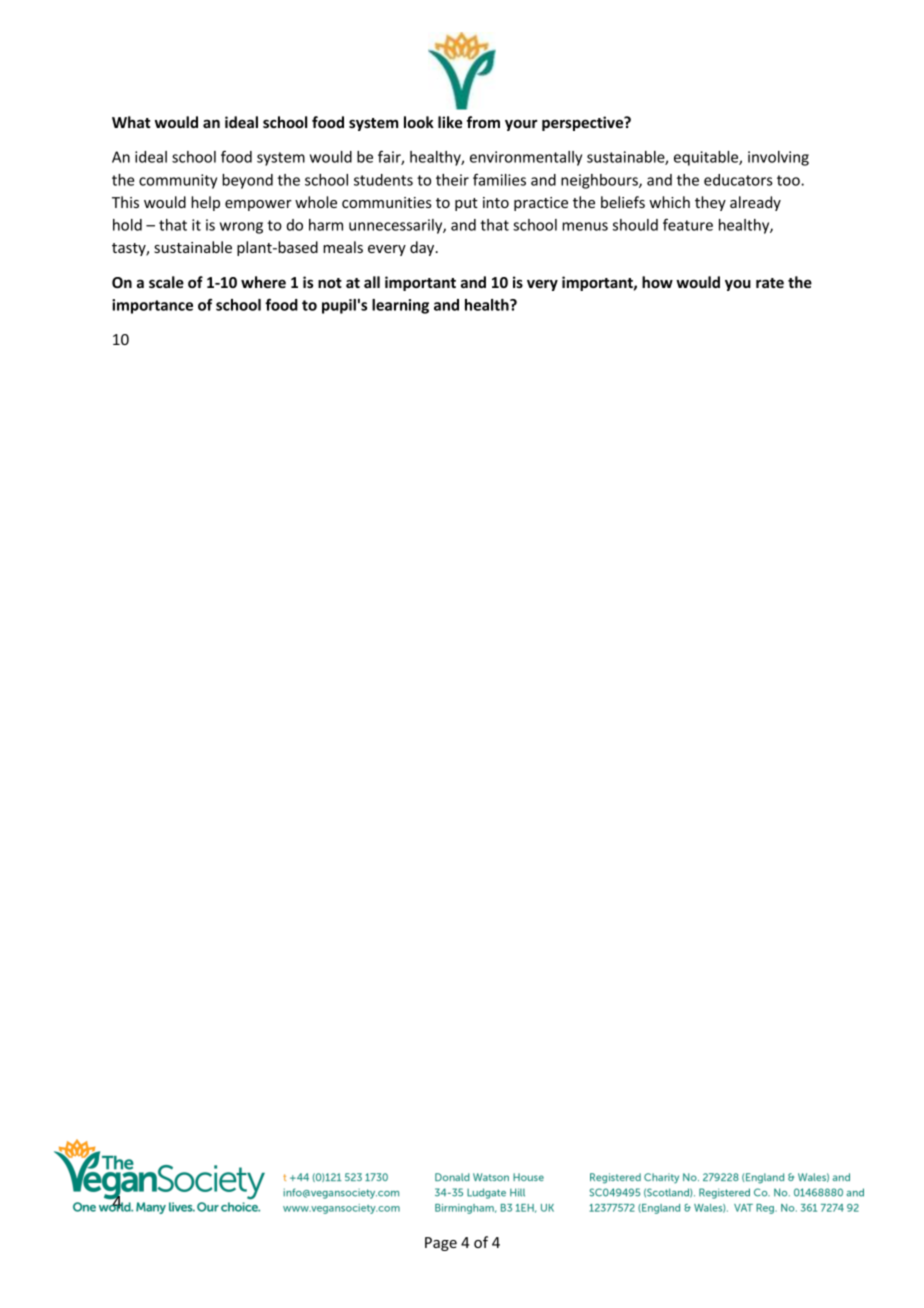  What do you see at coordinates (452, 180) in the page?
I see `their` at bounding box center [452, 180].
